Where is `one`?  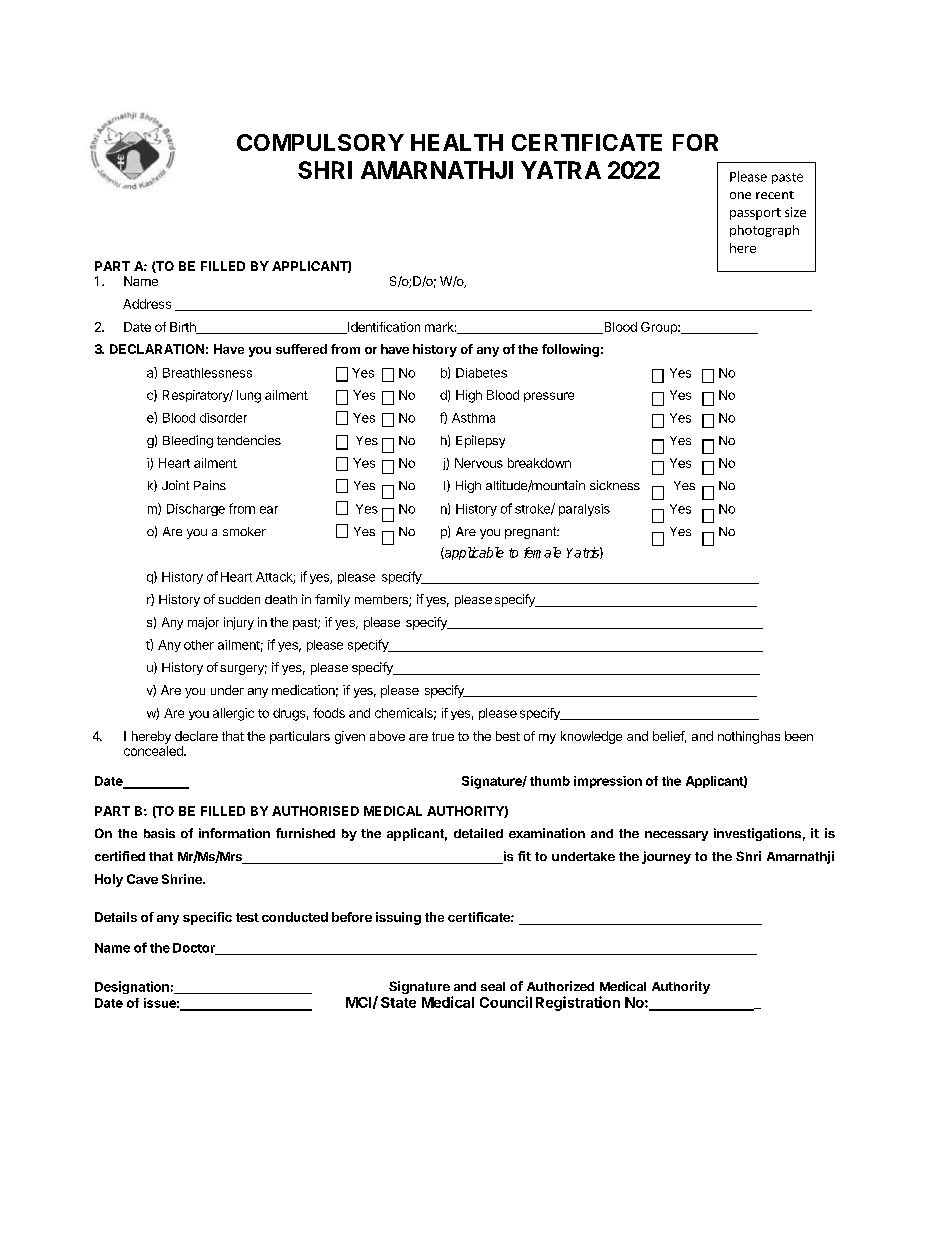
one is located at coordinates (740, 195).
